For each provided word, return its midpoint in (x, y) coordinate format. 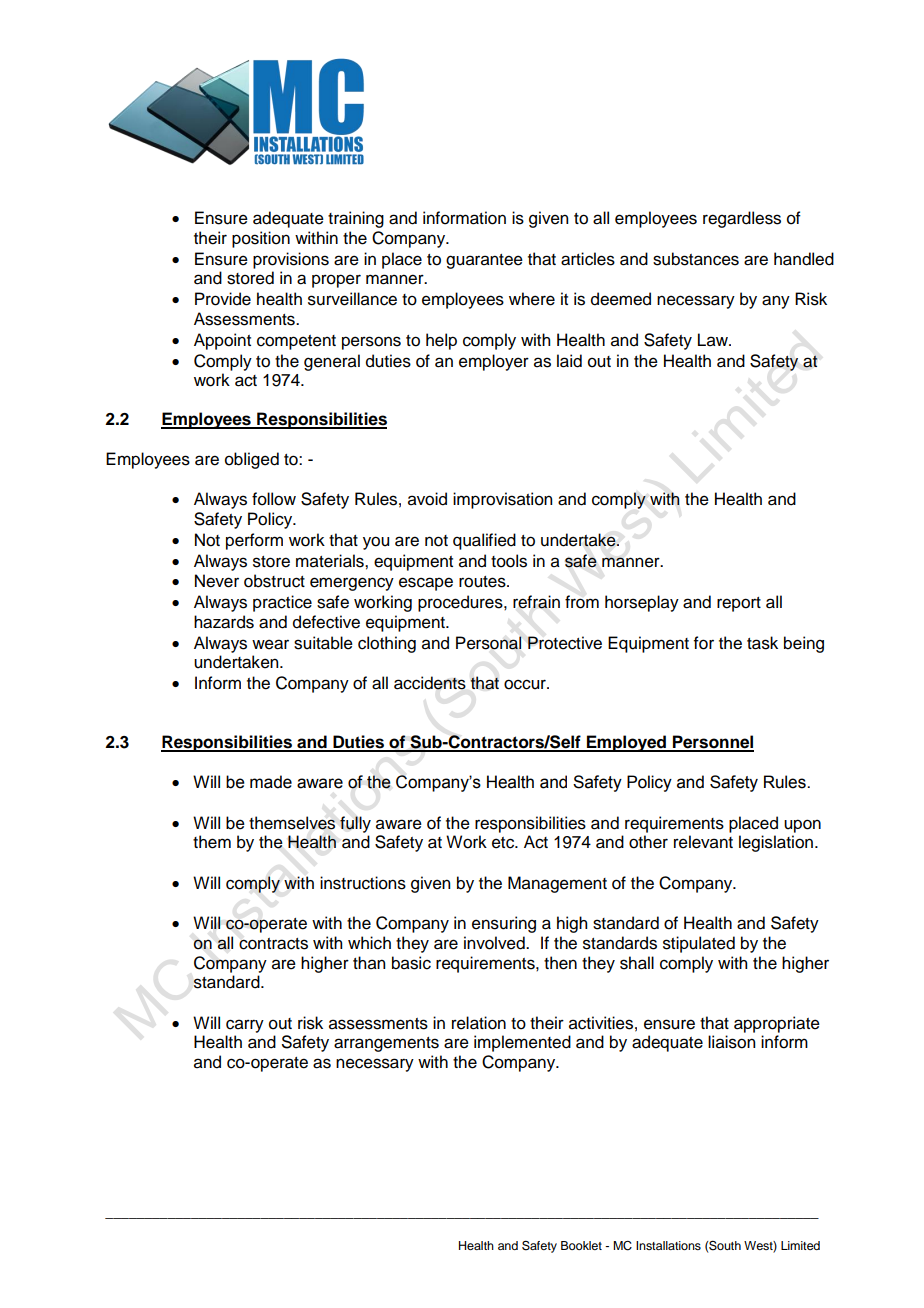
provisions (291, 260)
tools (509, 561)
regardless (742, 219)
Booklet (581, 1245)
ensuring (504, 924)
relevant (703, 842)
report (739, 604)
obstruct (274, 581)
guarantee (484, 261)
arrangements (386, 1044)
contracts (273, 944)
